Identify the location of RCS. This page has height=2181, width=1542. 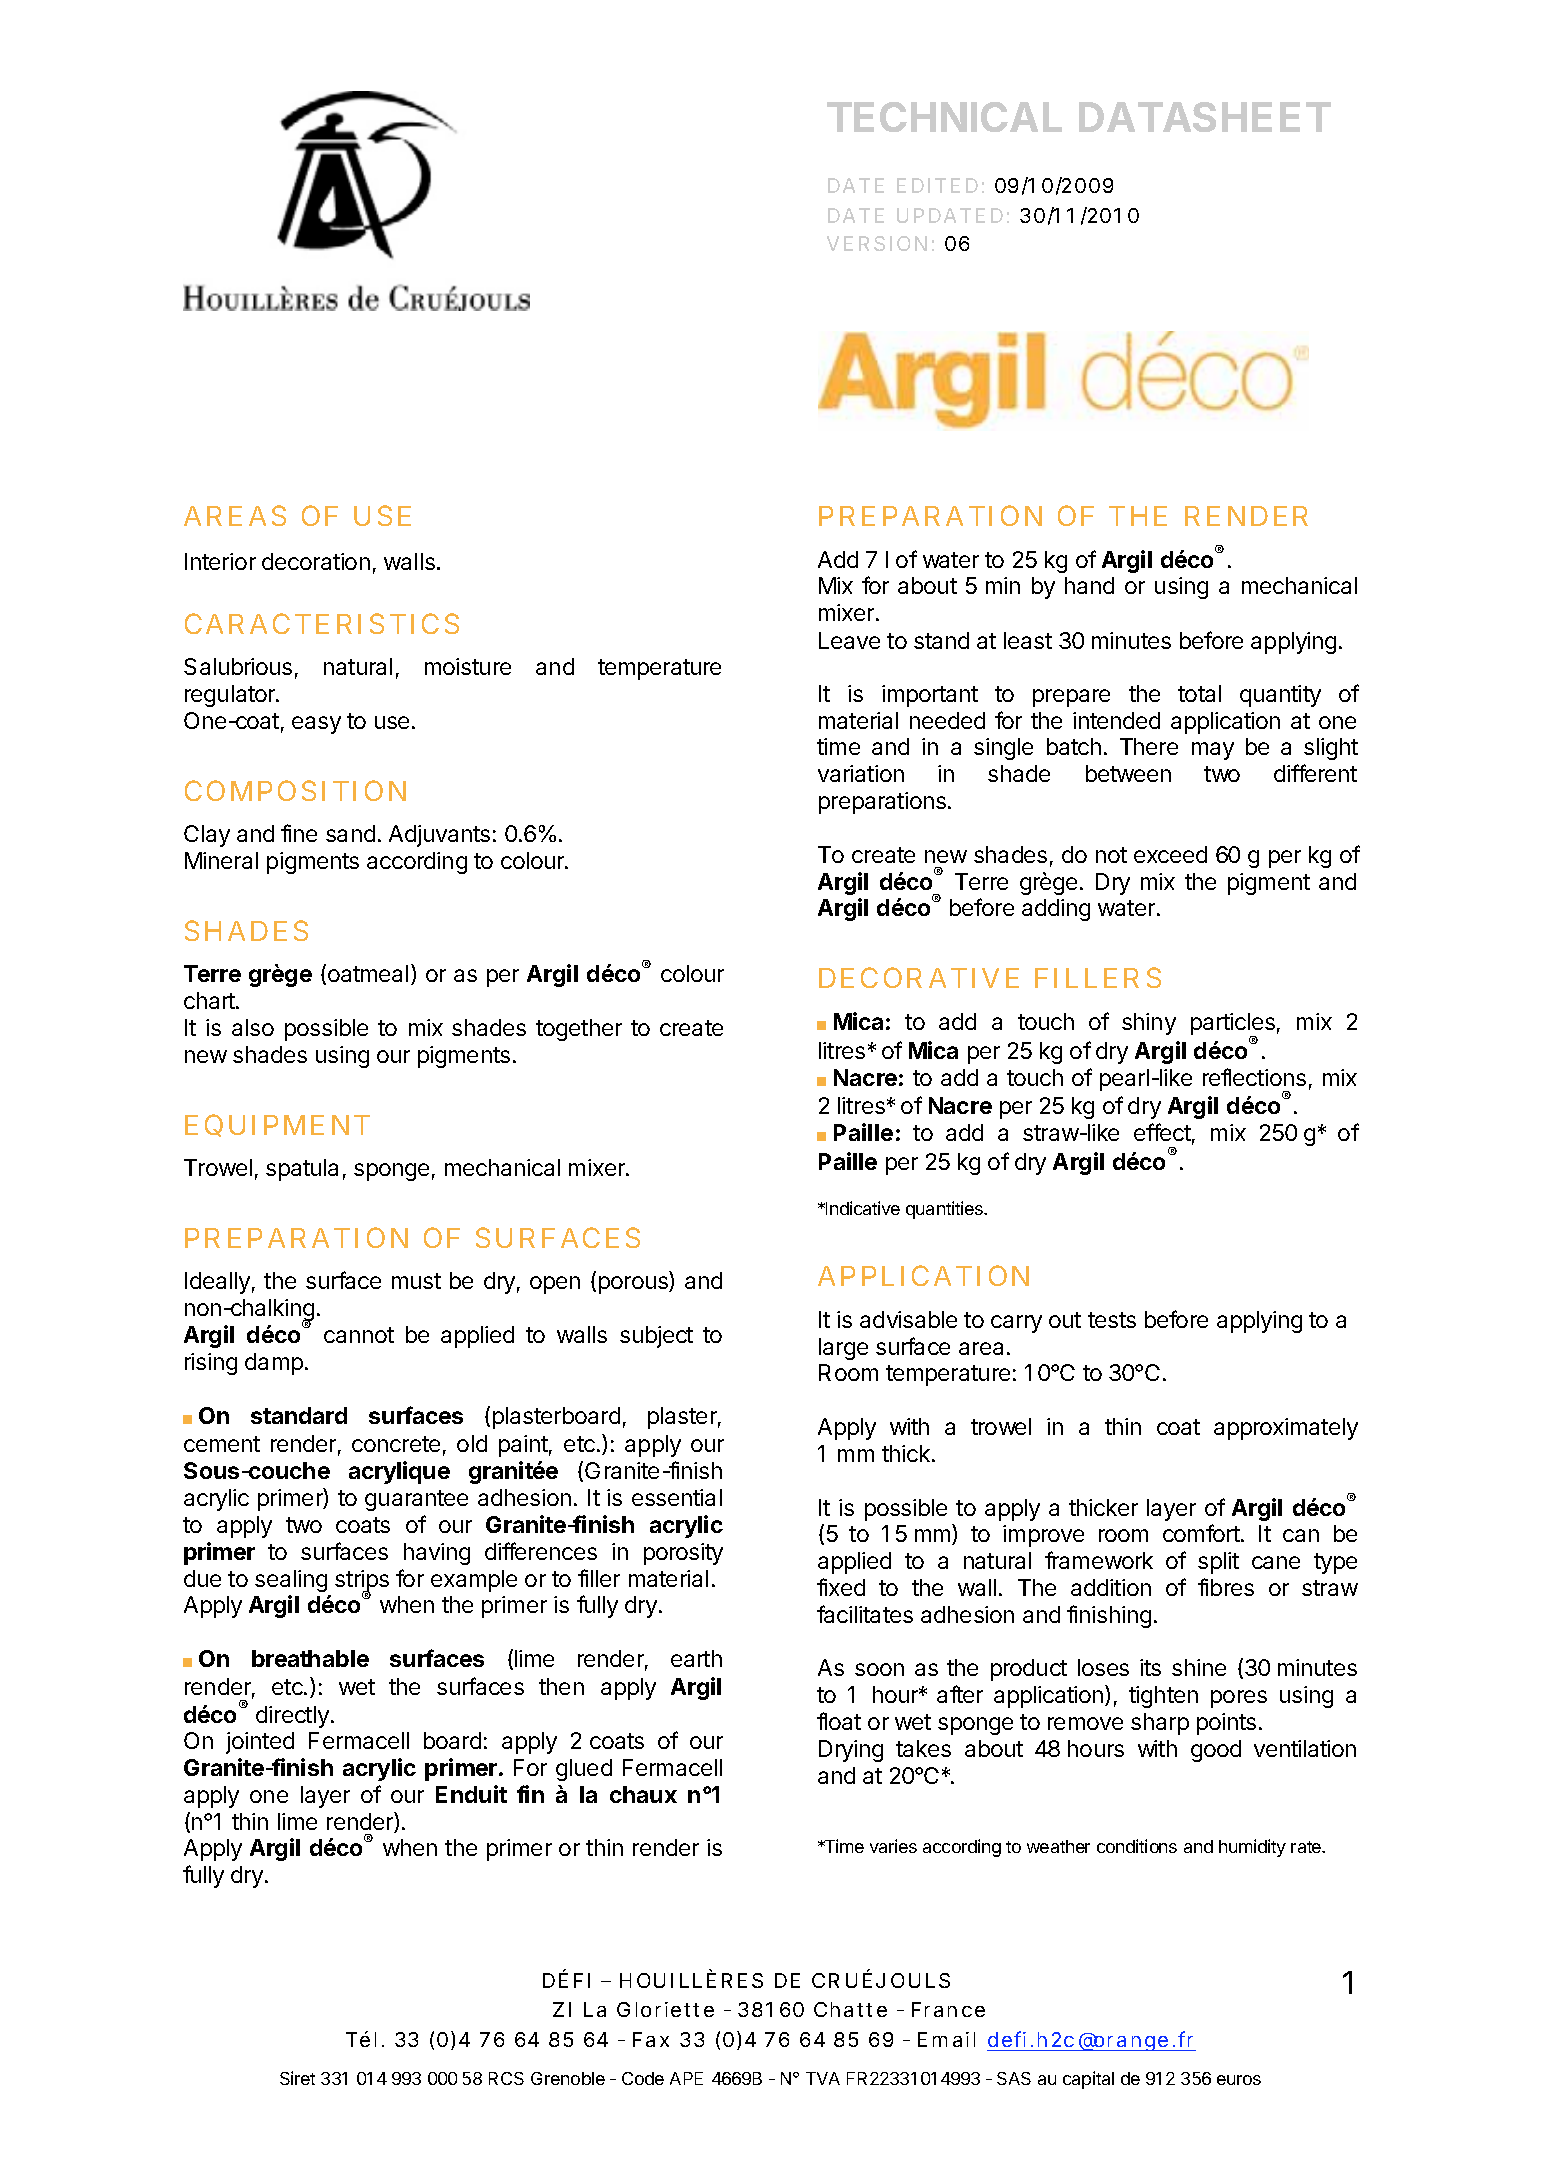
(506, 2078).
